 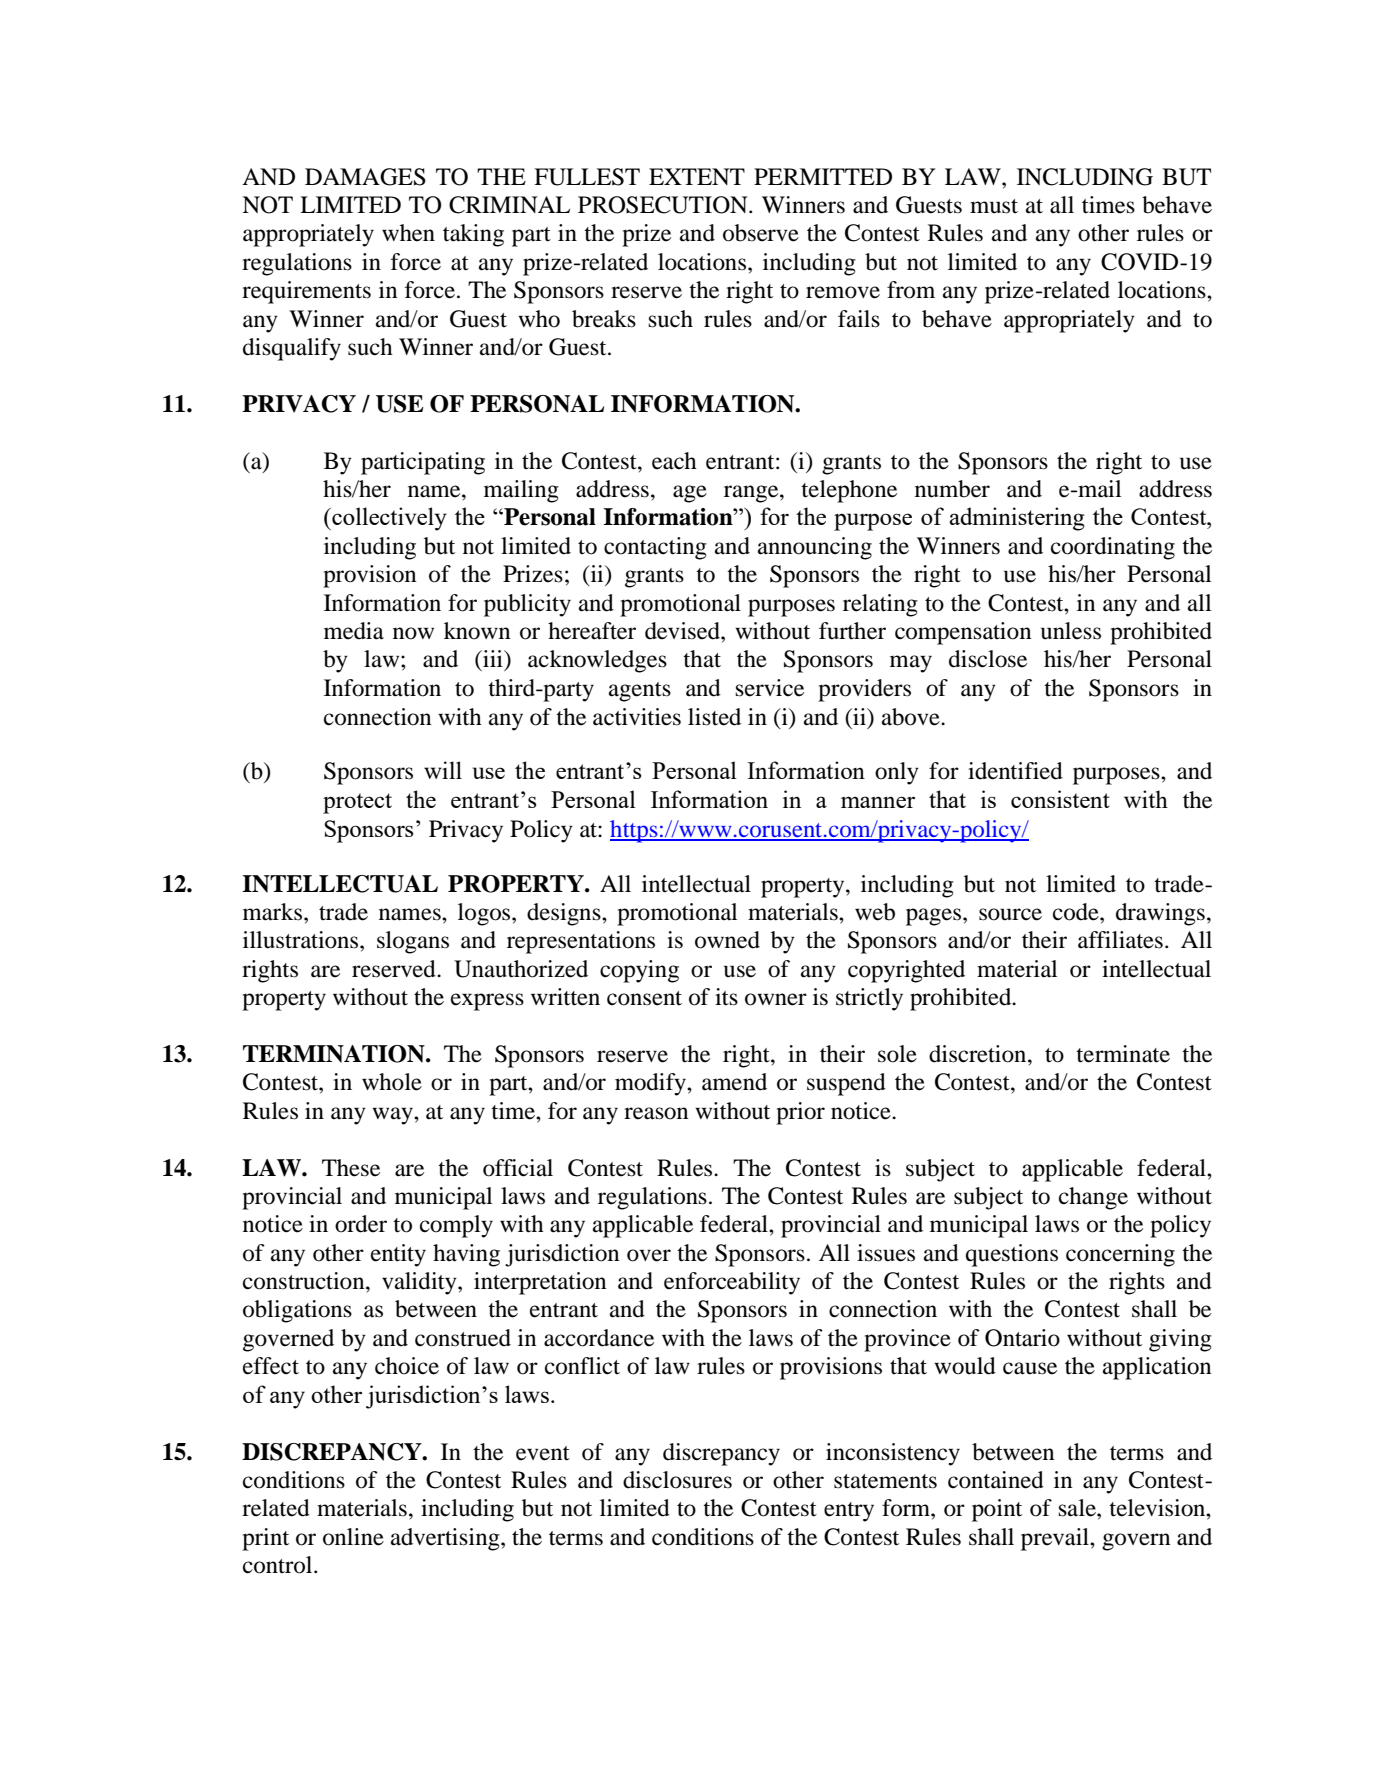 I want to click on media, so click(x=354, y=631).
